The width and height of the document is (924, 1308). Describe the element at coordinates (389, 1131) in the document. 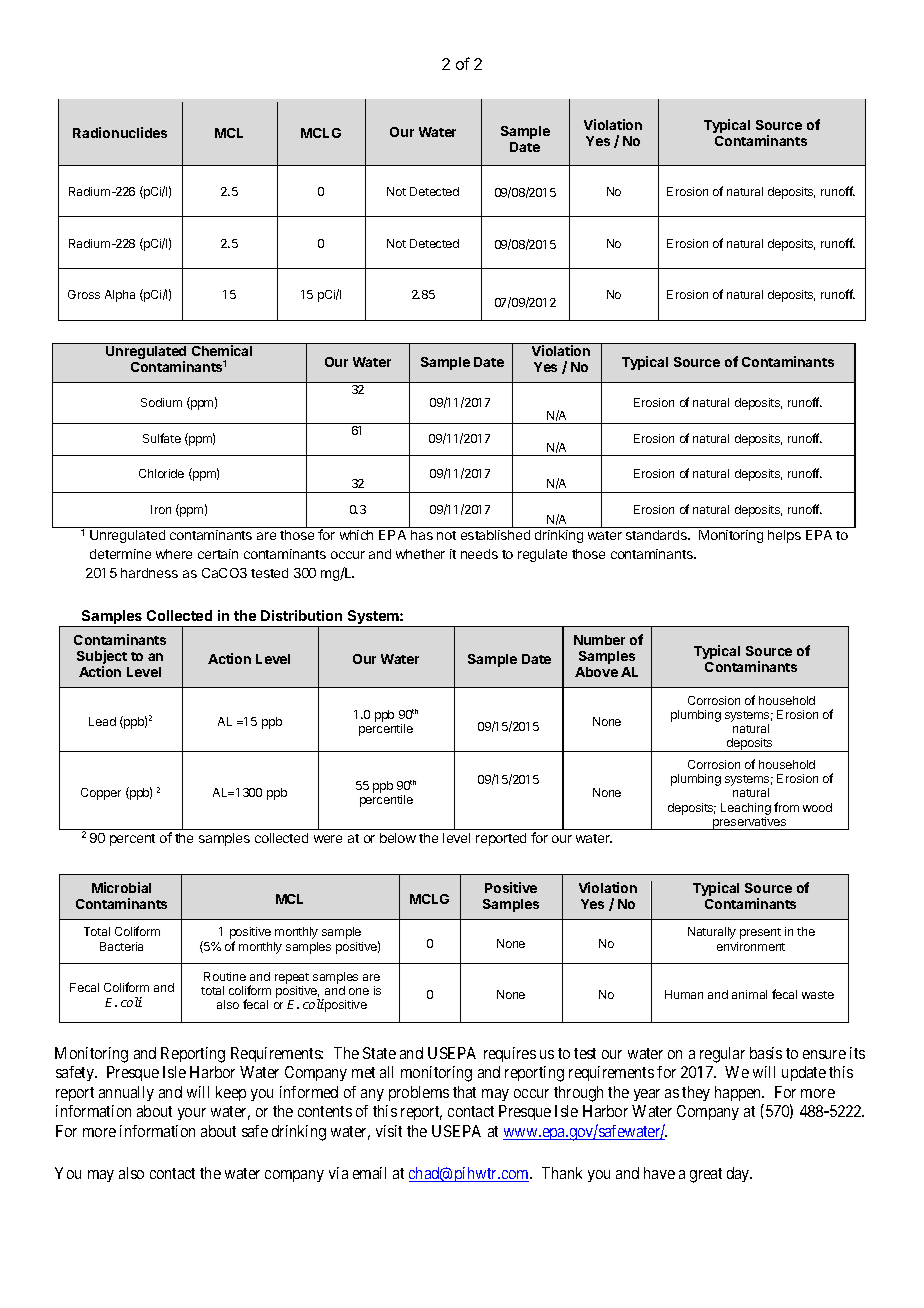

I see `visit` at that location.
